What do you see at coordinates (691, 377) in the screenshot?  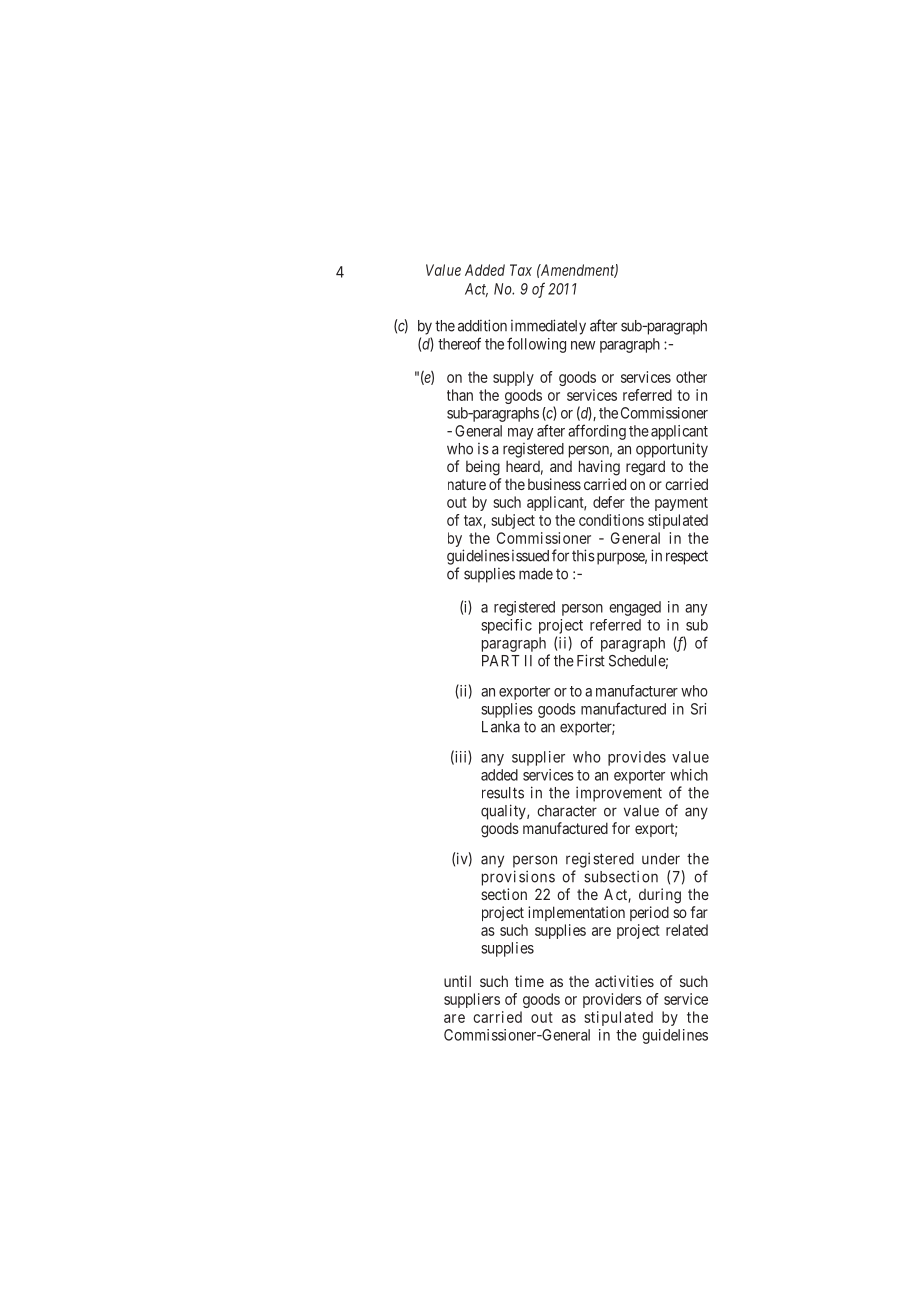 I see `other` at bounding box center [691, 377].
